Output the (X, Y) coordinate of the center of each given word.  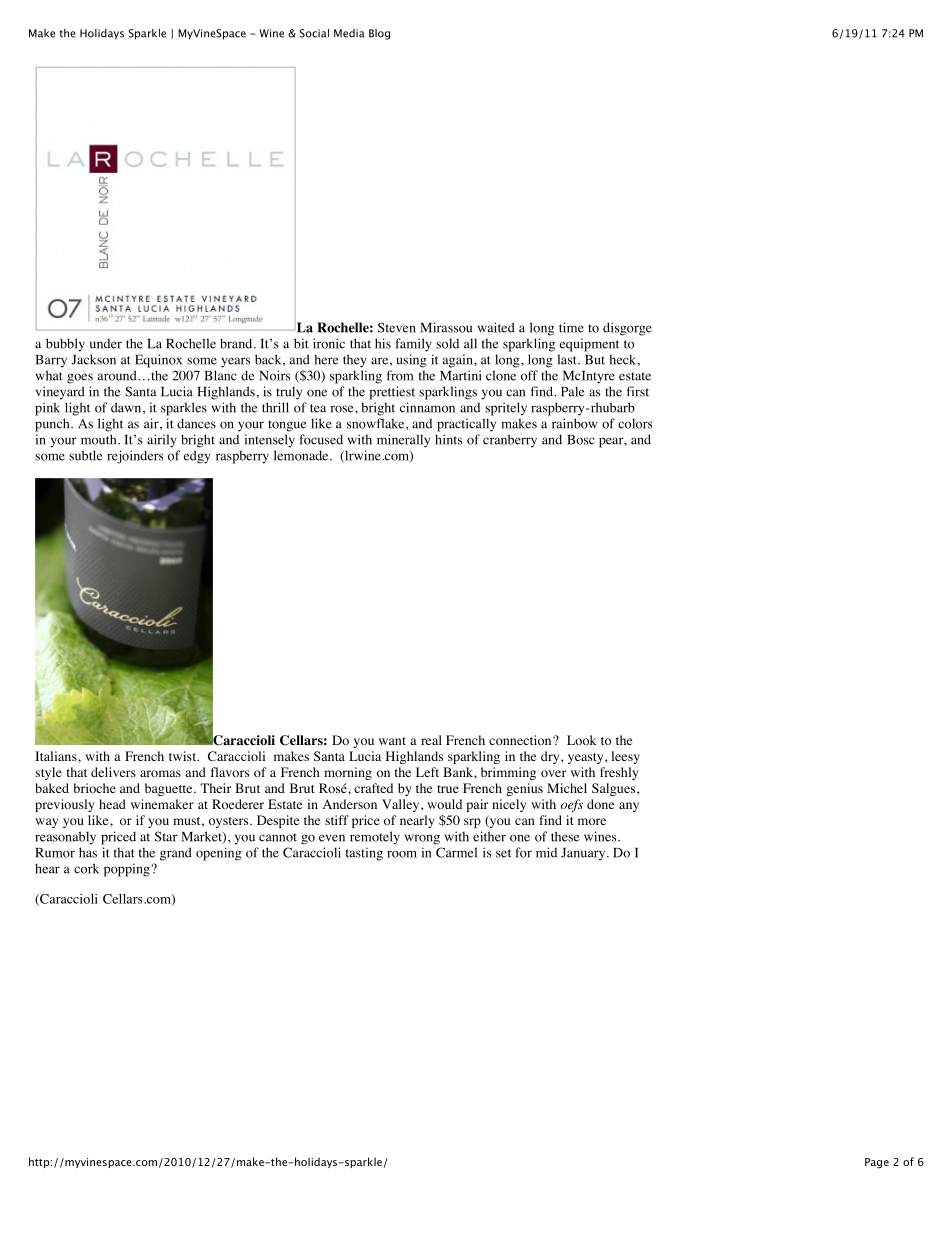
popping (128, 870)
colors (635, 423)
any (629, 807)
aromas (160, 773)
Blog (379, 34)
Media (349, 33)
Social (314, 33)
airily (162, 441)
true (448, 789)
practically (466, 425)
